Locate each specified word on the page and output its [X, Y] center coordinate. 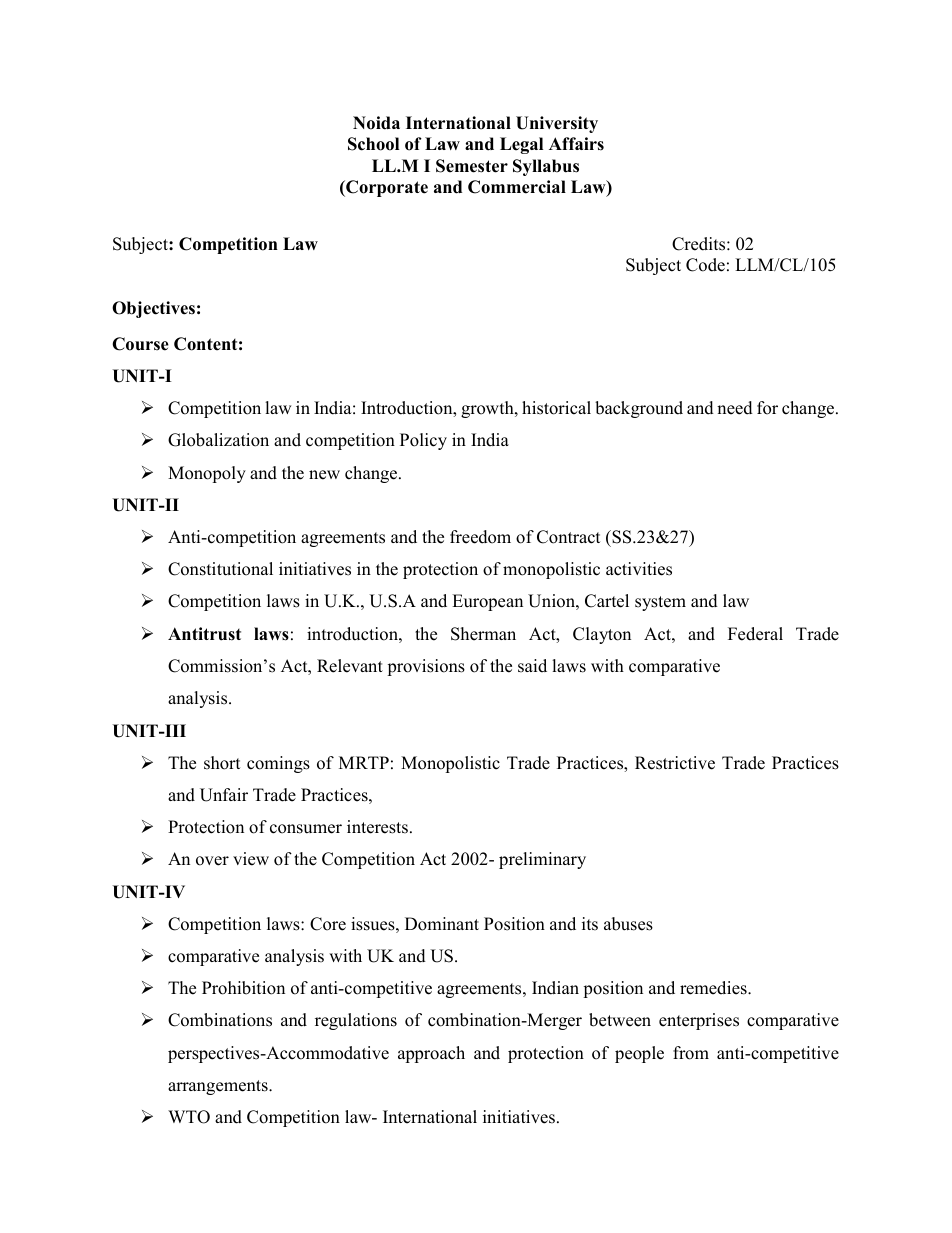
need [735, 408]
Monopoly [207, 474]
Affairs [576, 144]
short [222, 763]
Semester [472, 166]
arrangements [219, 1087]
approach [431, 1054]
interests [377, 827]
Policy [423, 441]
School [373, 144]
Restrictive [675, 763]
